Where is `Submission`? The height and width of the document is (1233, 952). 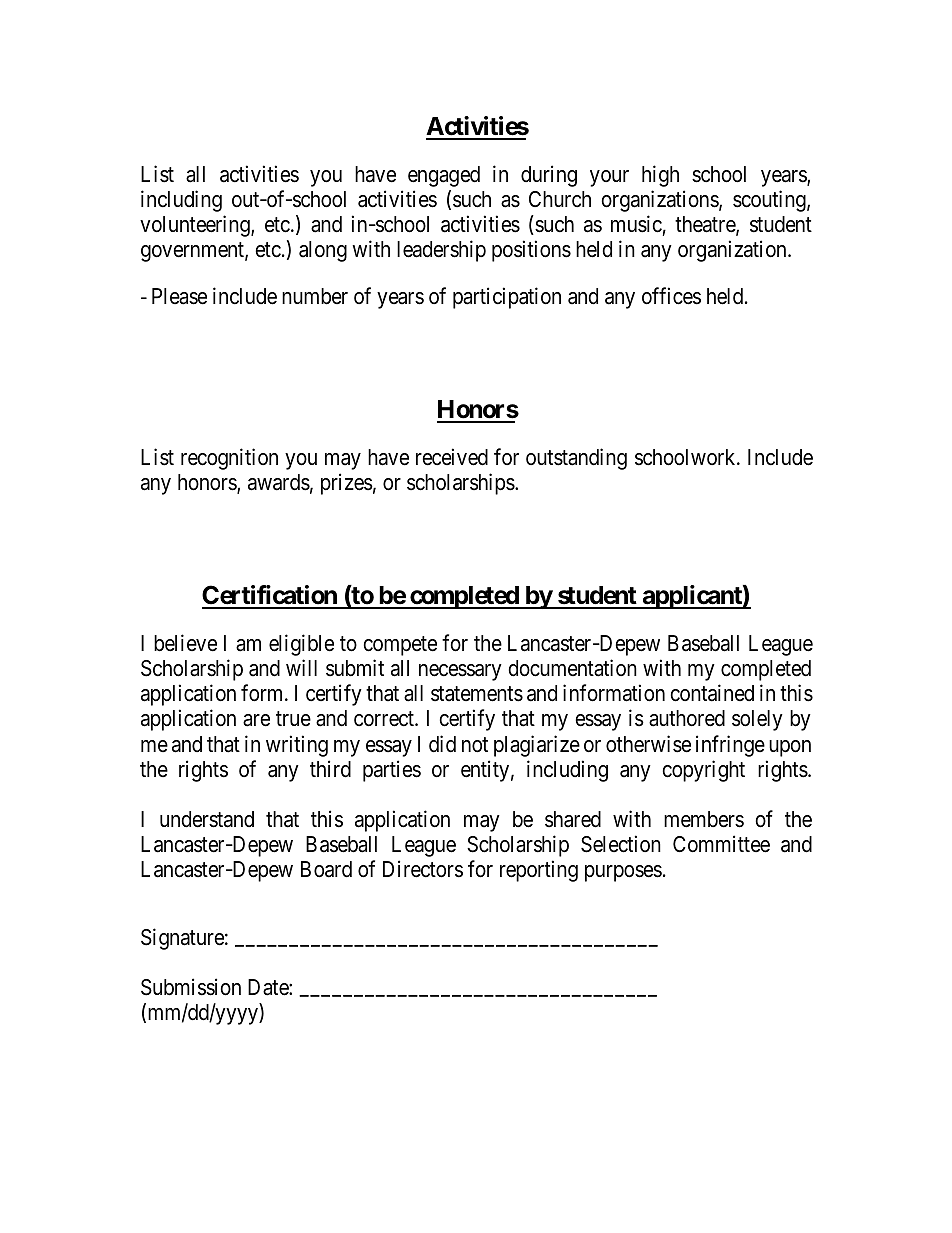
Submission is located at coordinates (191, 987).
